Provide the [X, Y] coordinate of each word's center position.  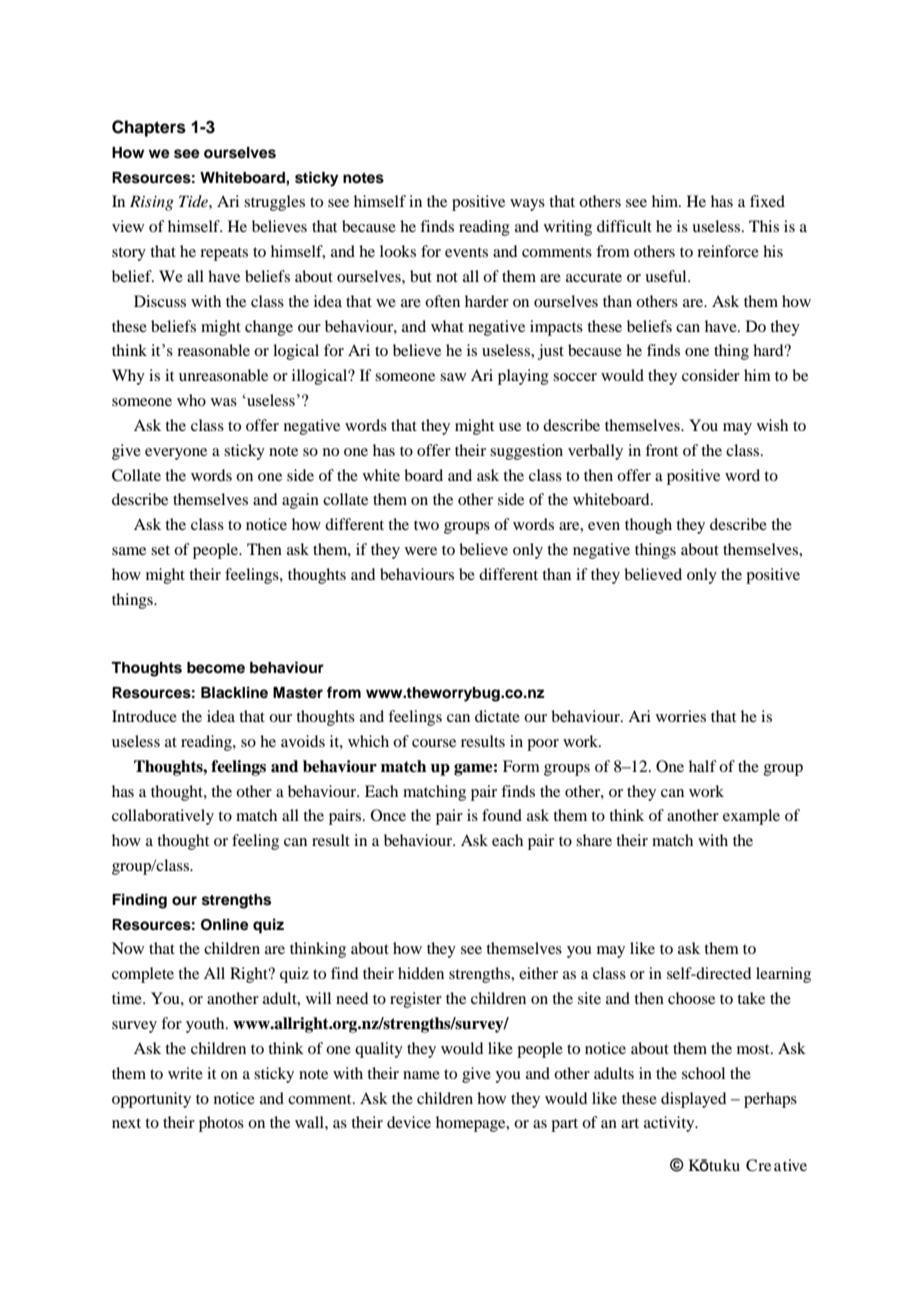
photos [221, 1124]
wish [772, 425]
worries [681, 716]
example [751, 817]
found [502, 815]
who [191, 400]
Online [225, 924]
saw [453, 377]
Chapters [149, 128]
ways [527, 205]
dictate [497, 716]
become [216, 668]
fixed [767, 201]
